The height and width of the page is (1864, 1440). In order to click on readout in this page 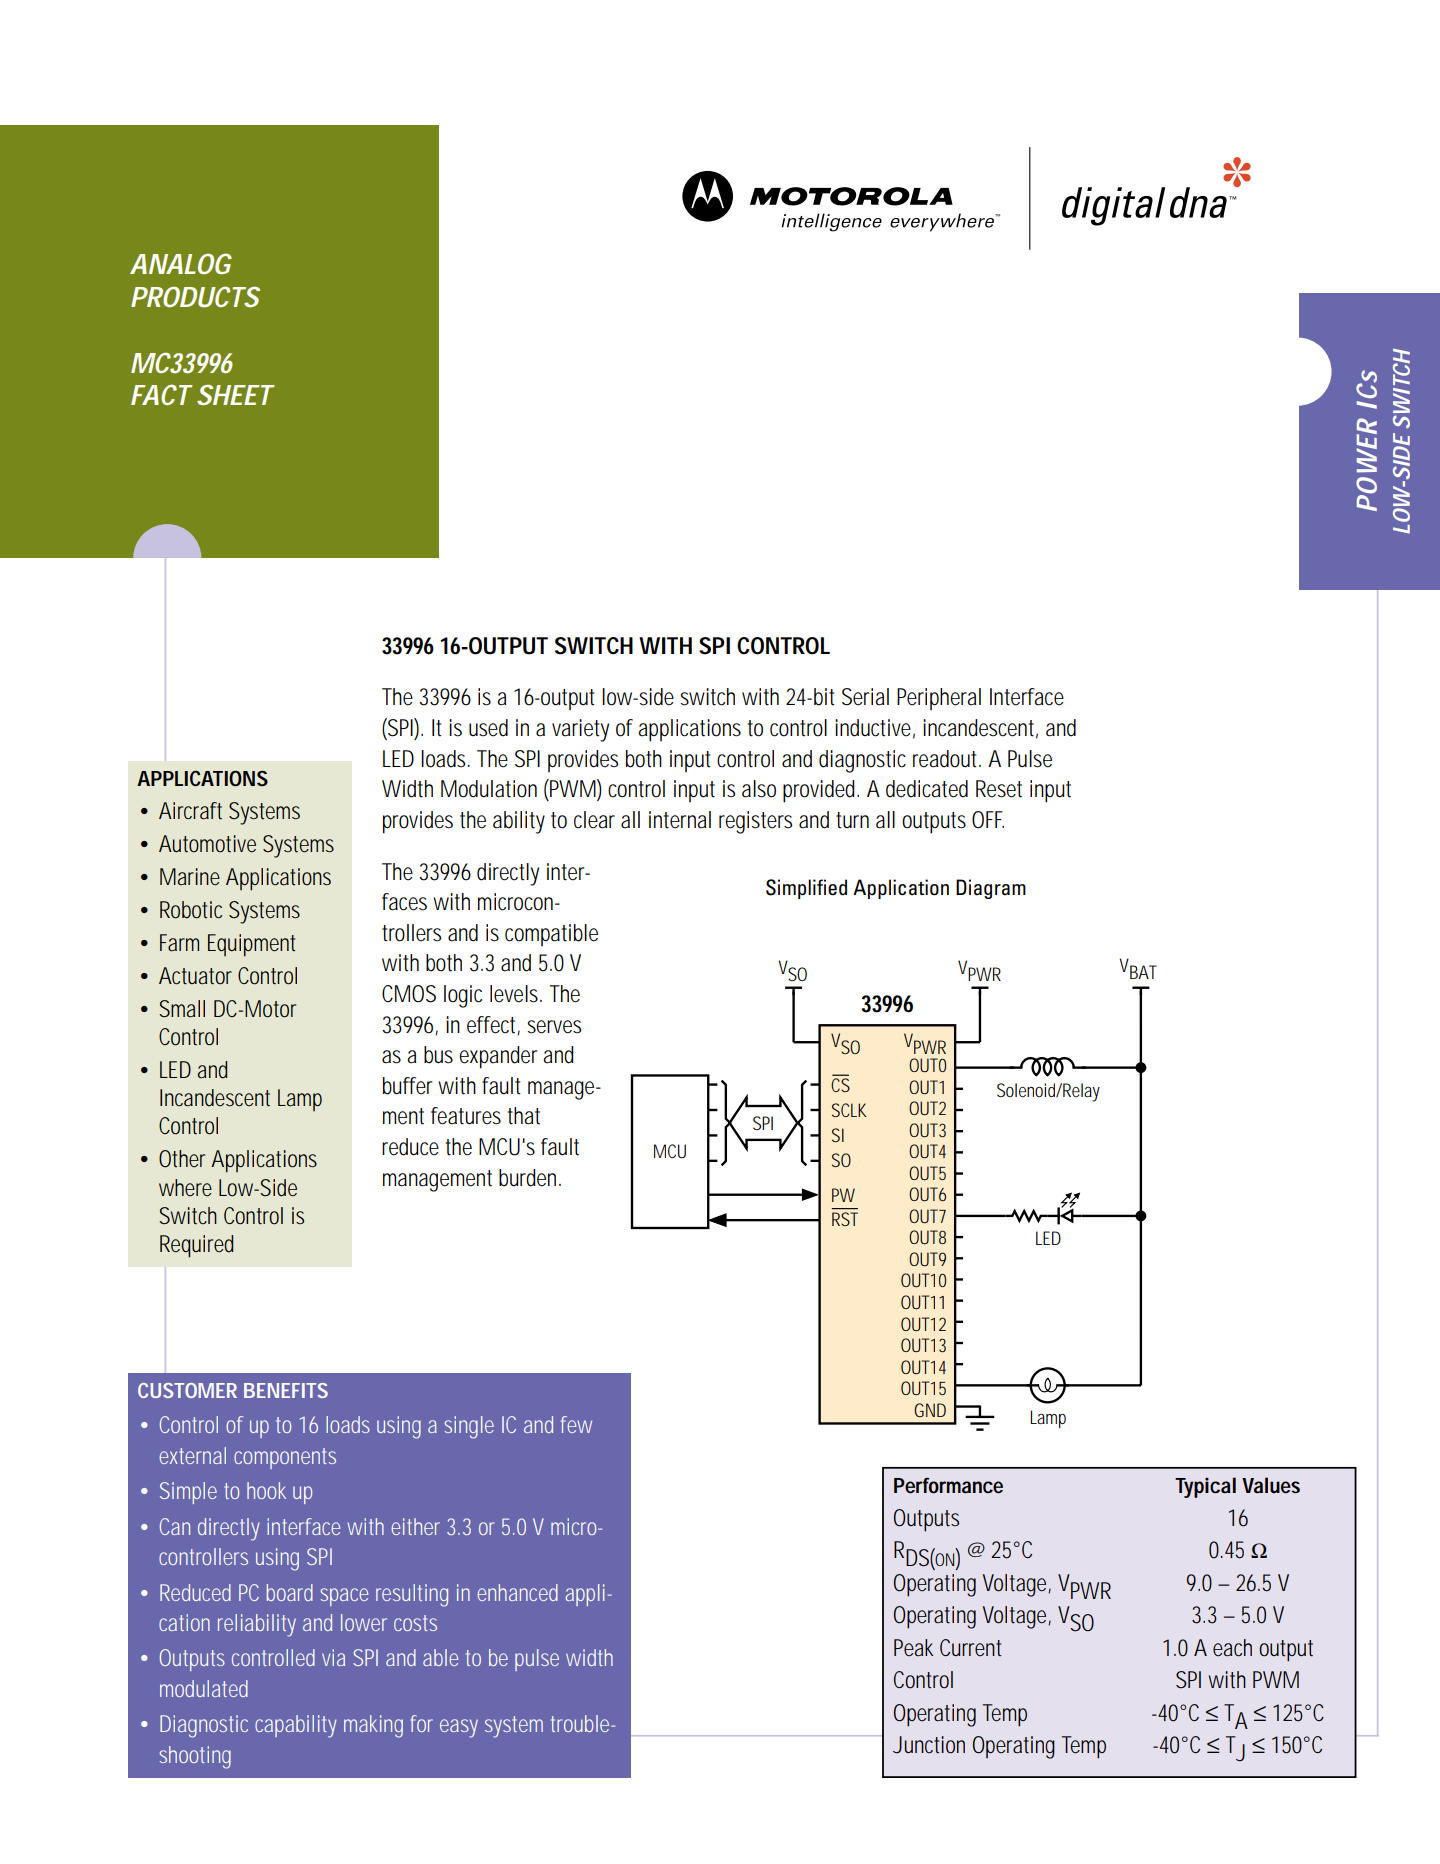, I will do `click(947, 759)`.
